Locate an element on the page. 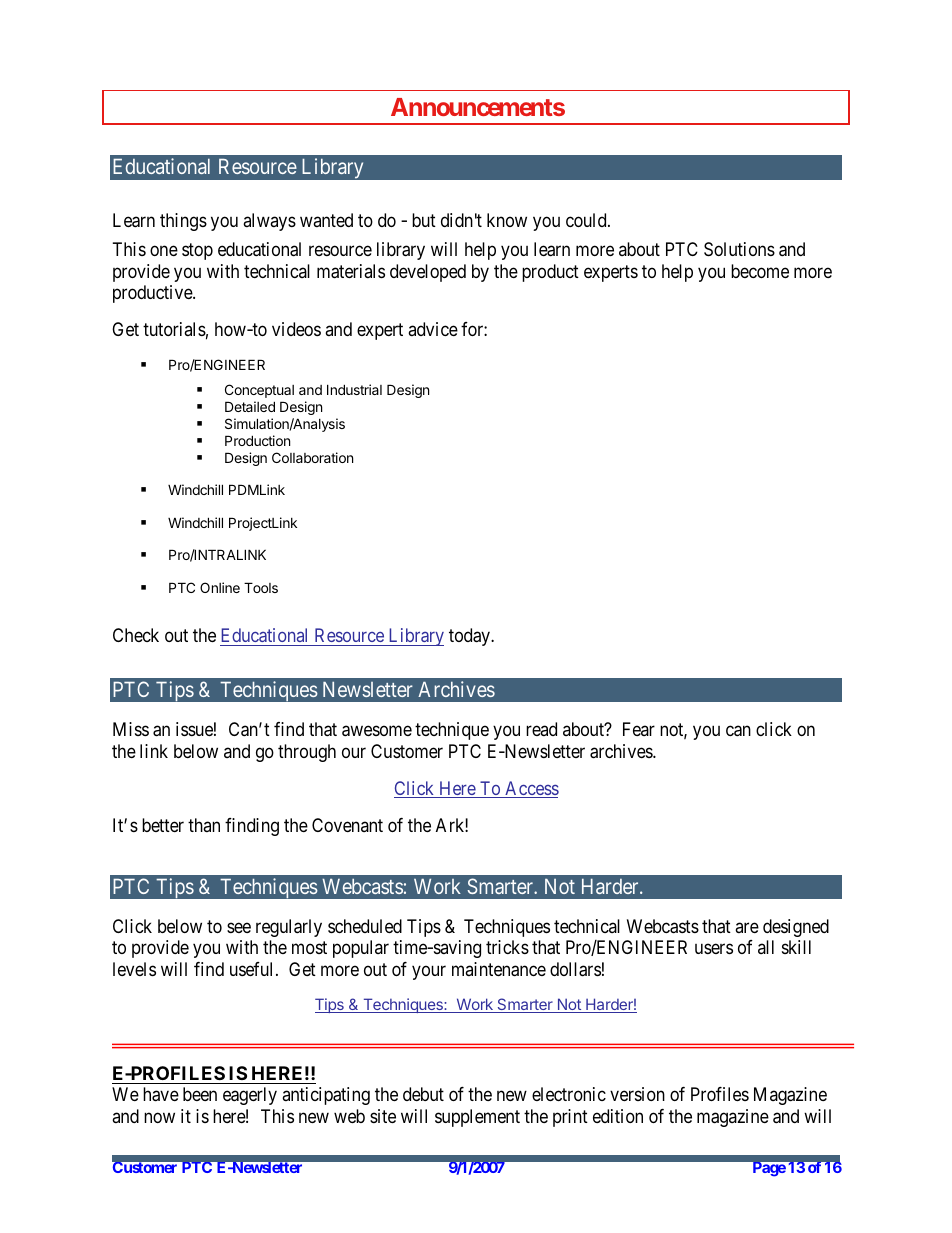 This page has width=952, height=1233. debut is located at coordinates (423, 1094).
